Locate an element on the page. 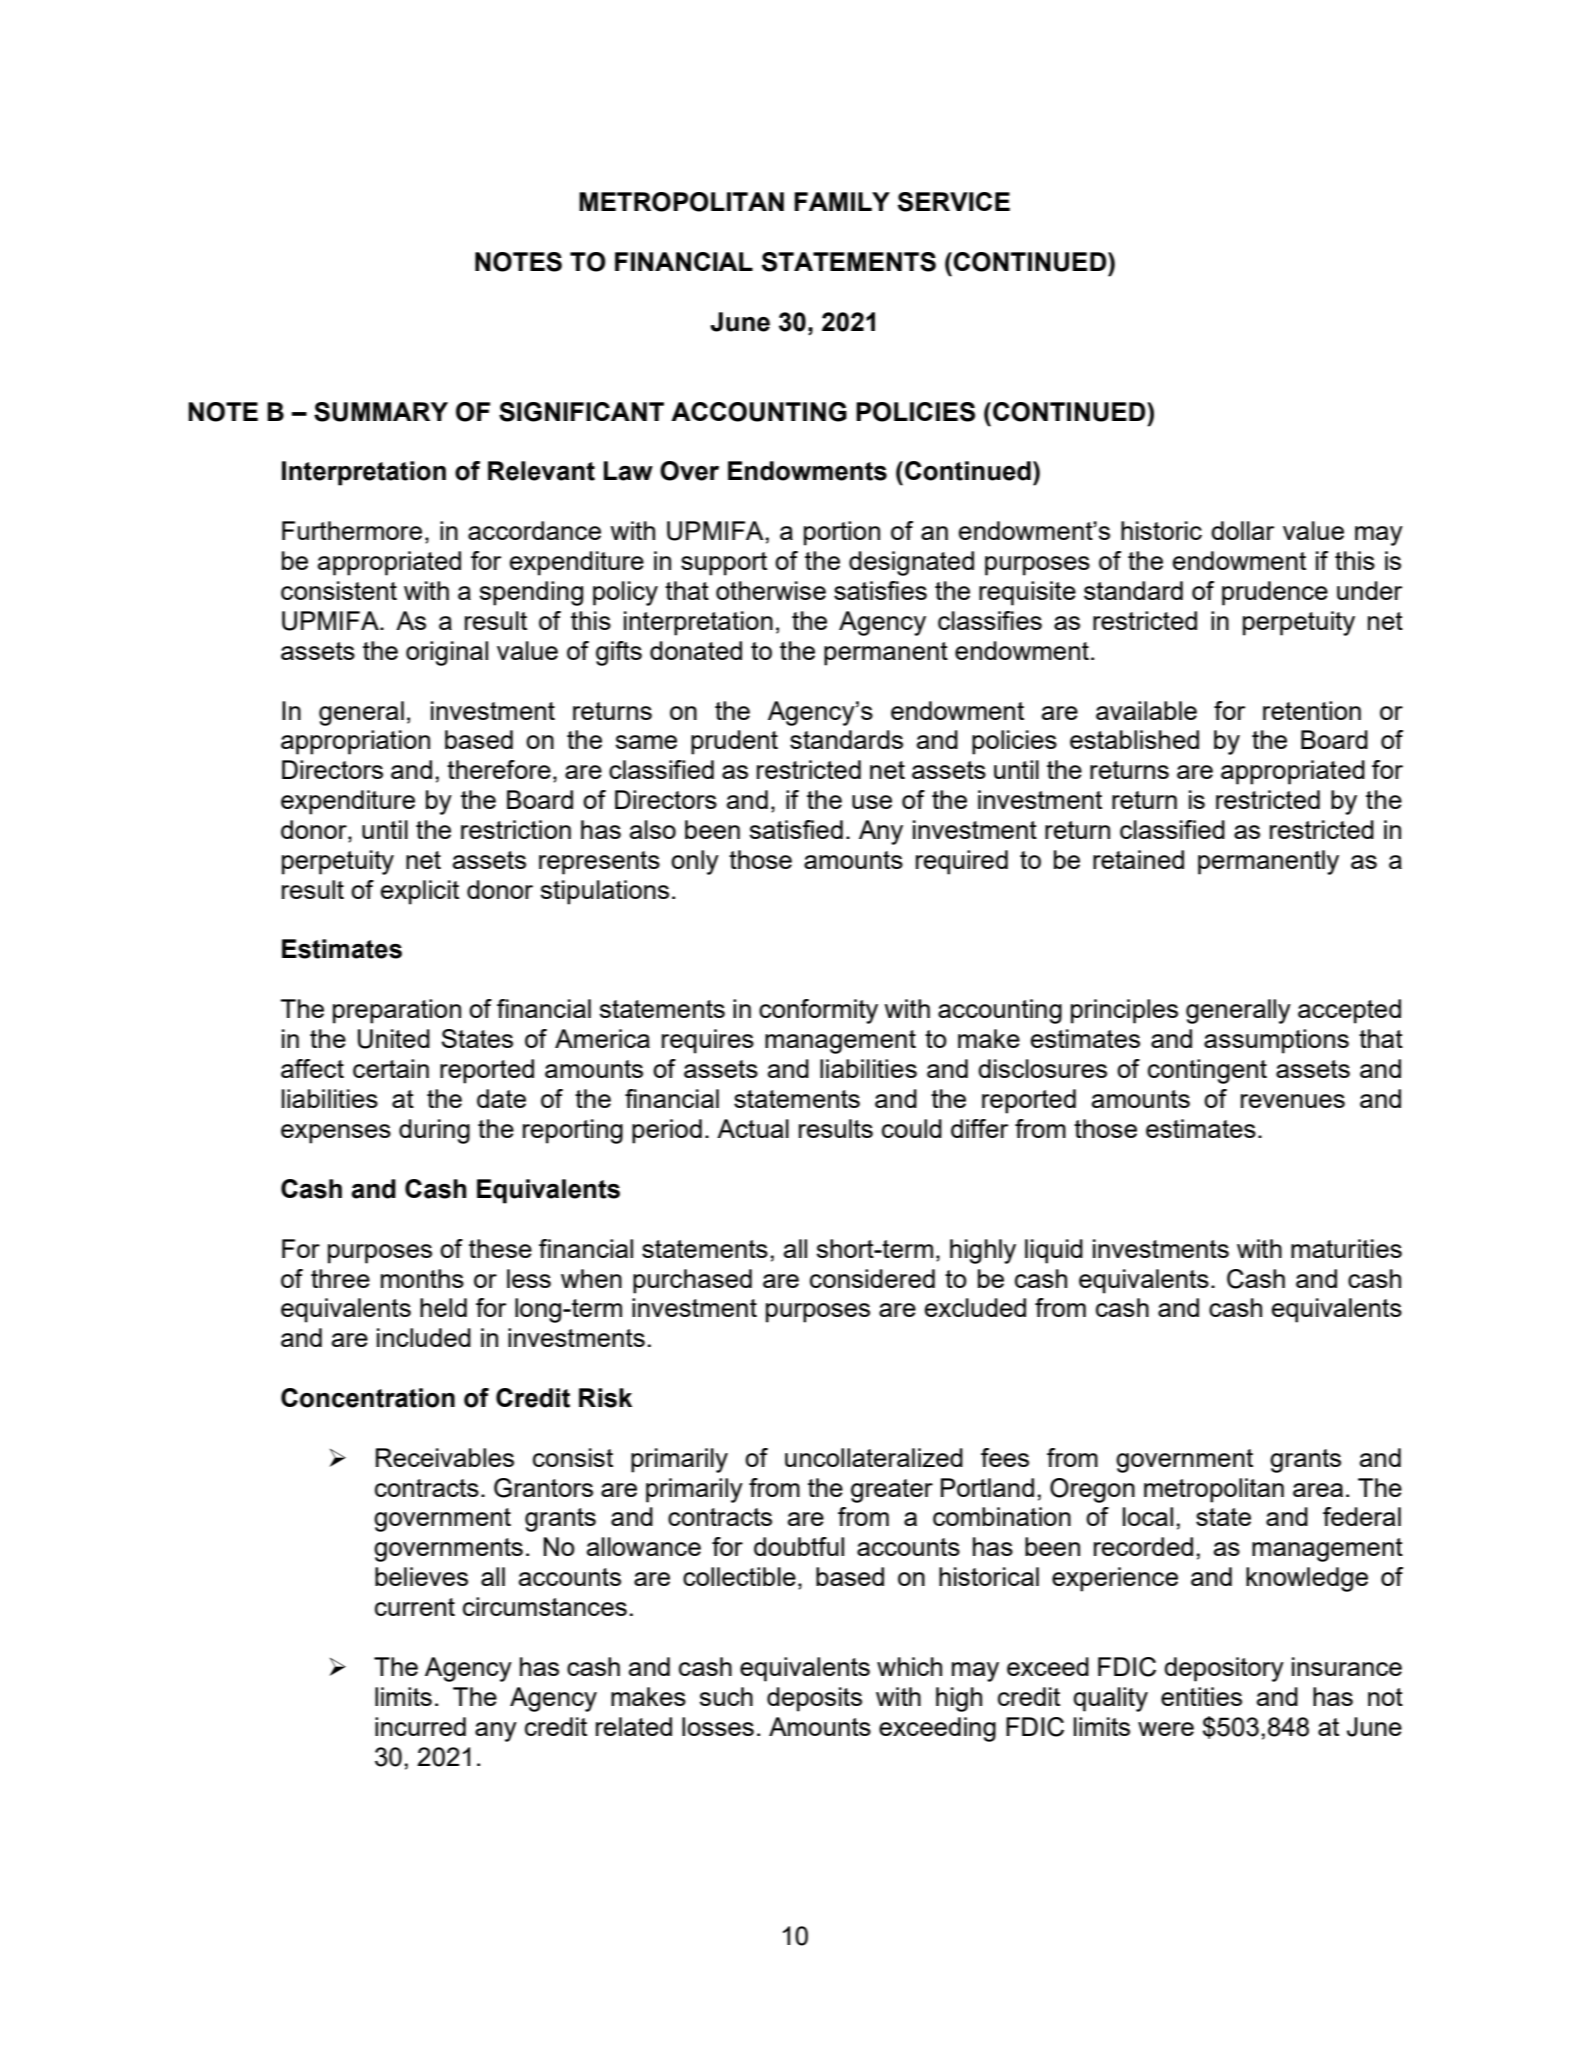 The width and height of the image is (1590, 2058). SUMMARY is located at coordinates (381, 412).
